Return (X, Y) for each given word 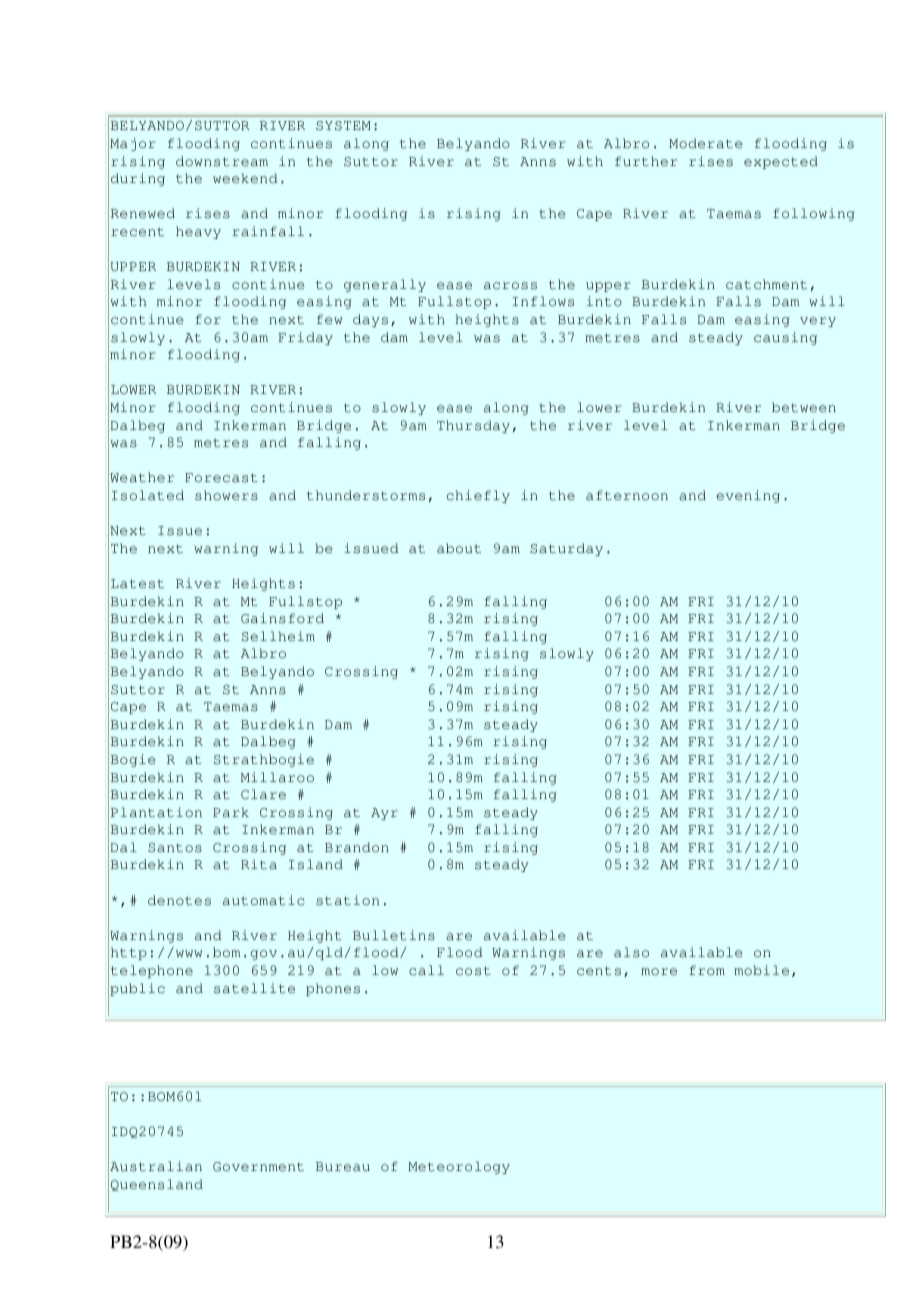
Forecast (221, 477)
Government (258, 1166)
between (804, 407)
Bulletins (394, 935)
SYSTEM (343, 125)
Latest (137, 583)
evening (748, 496)
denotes (179, 900)
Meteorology (459, 1167)
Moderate (706, 143)
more (659, 971)
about (459, 548)
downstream (222, 161)
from (707, 970)
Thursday (473, 426)
